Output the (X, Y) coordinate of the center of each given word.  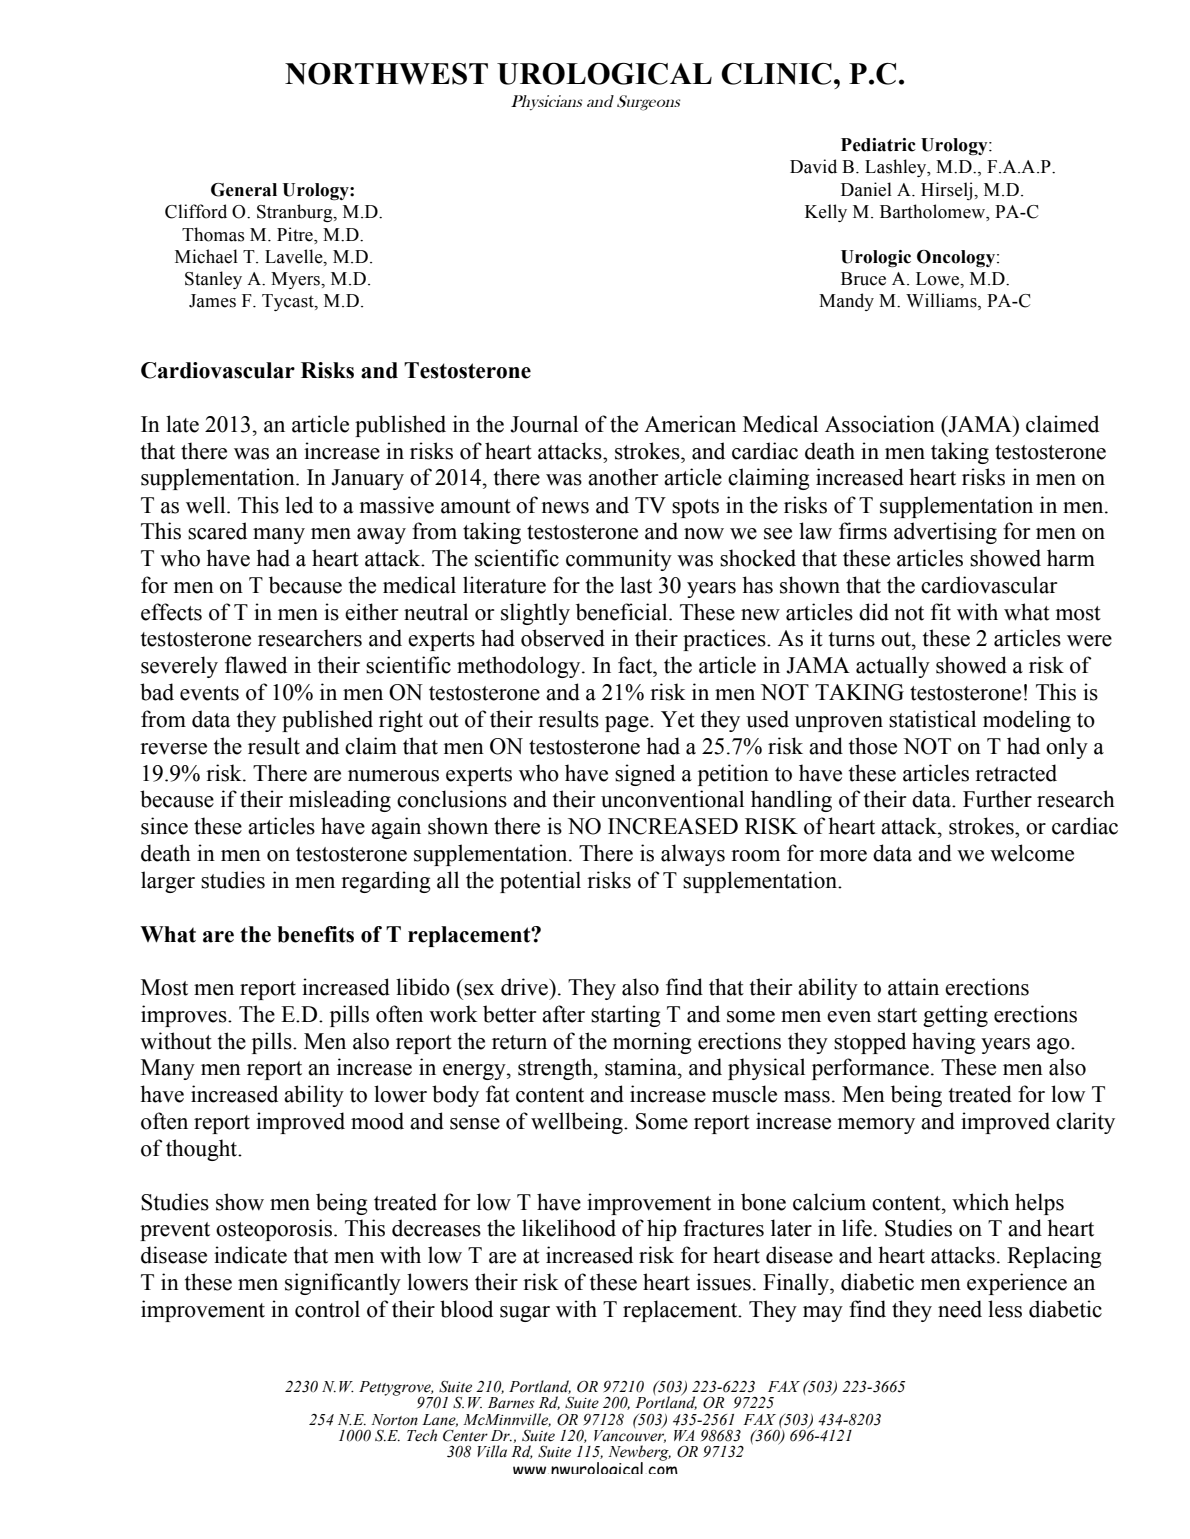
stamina (642, 1067)
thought (203, 1150)
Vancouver (630, 1435)
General (244, 190)
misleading (340, 801)
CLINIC (776, 74)
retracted (1016, 773)
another (623, 477)
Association (880, 424)
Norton (394, 1420)
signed (645, 775)
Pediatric (878, 145)
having (944, 1043)
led (299, 505)
